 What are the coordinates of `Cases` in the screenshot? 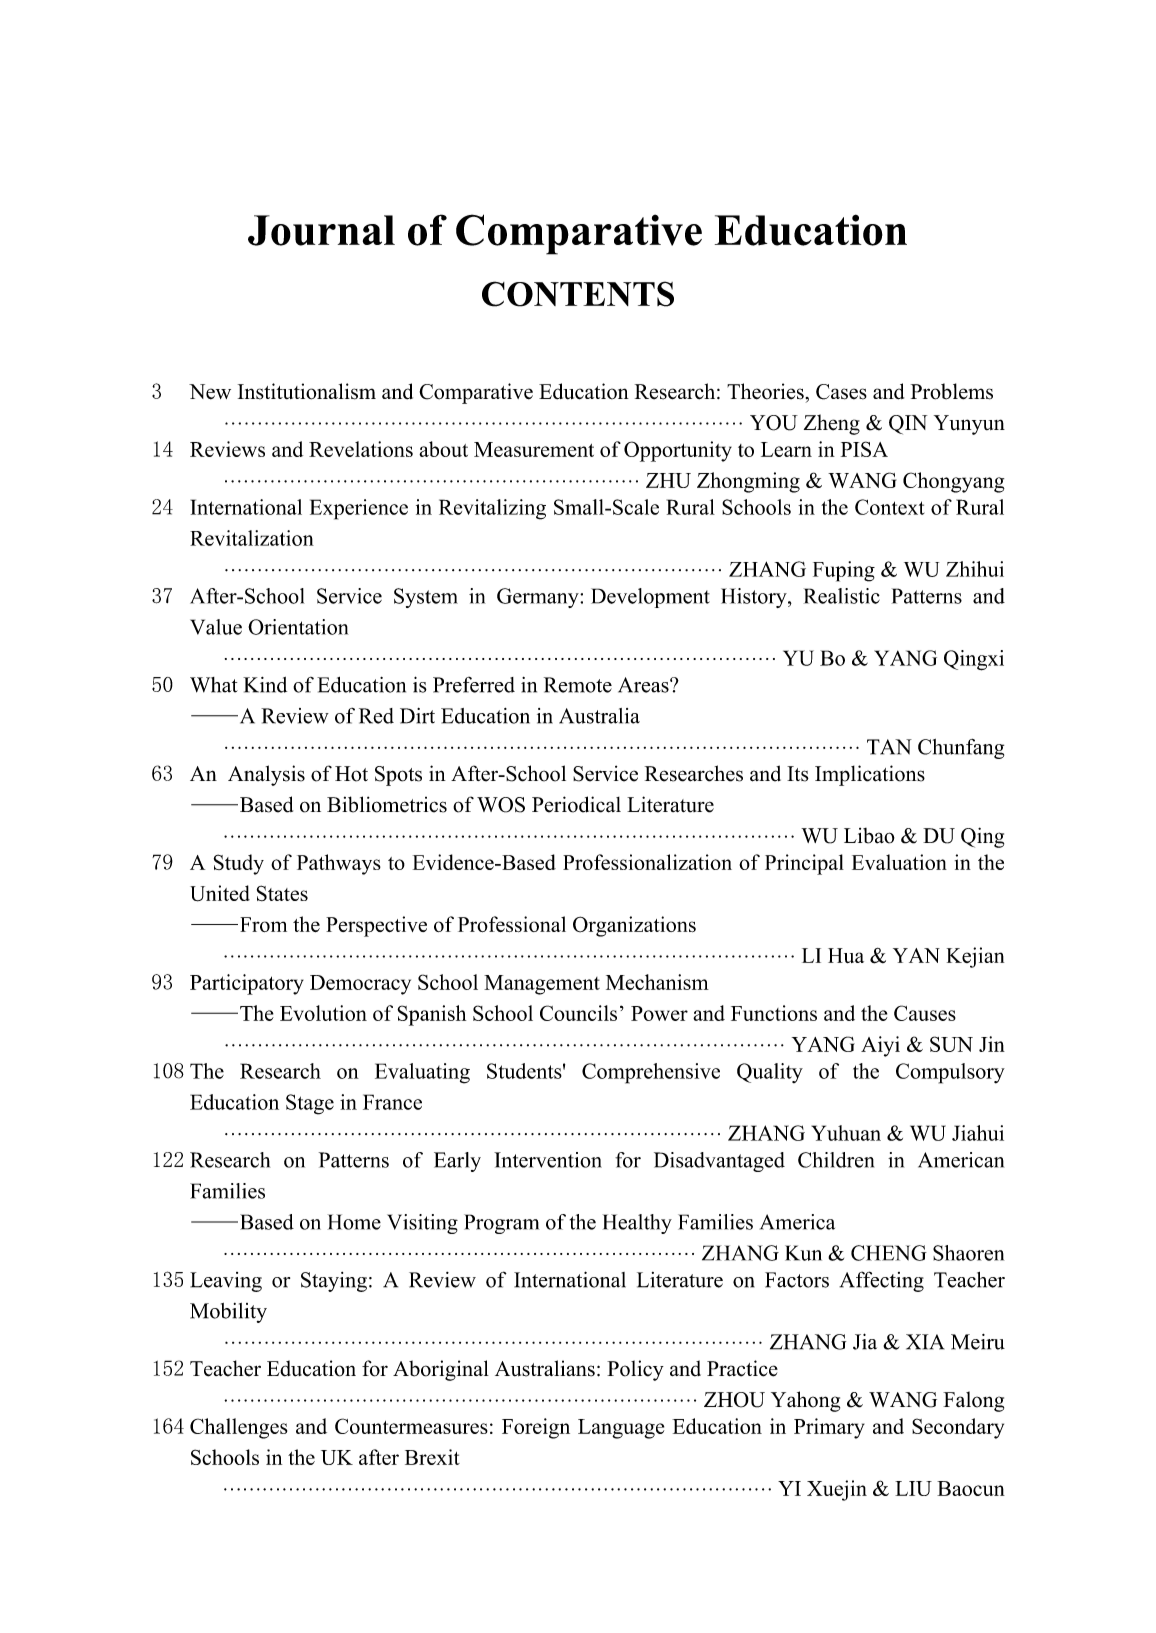 It's located at (841, 392).
